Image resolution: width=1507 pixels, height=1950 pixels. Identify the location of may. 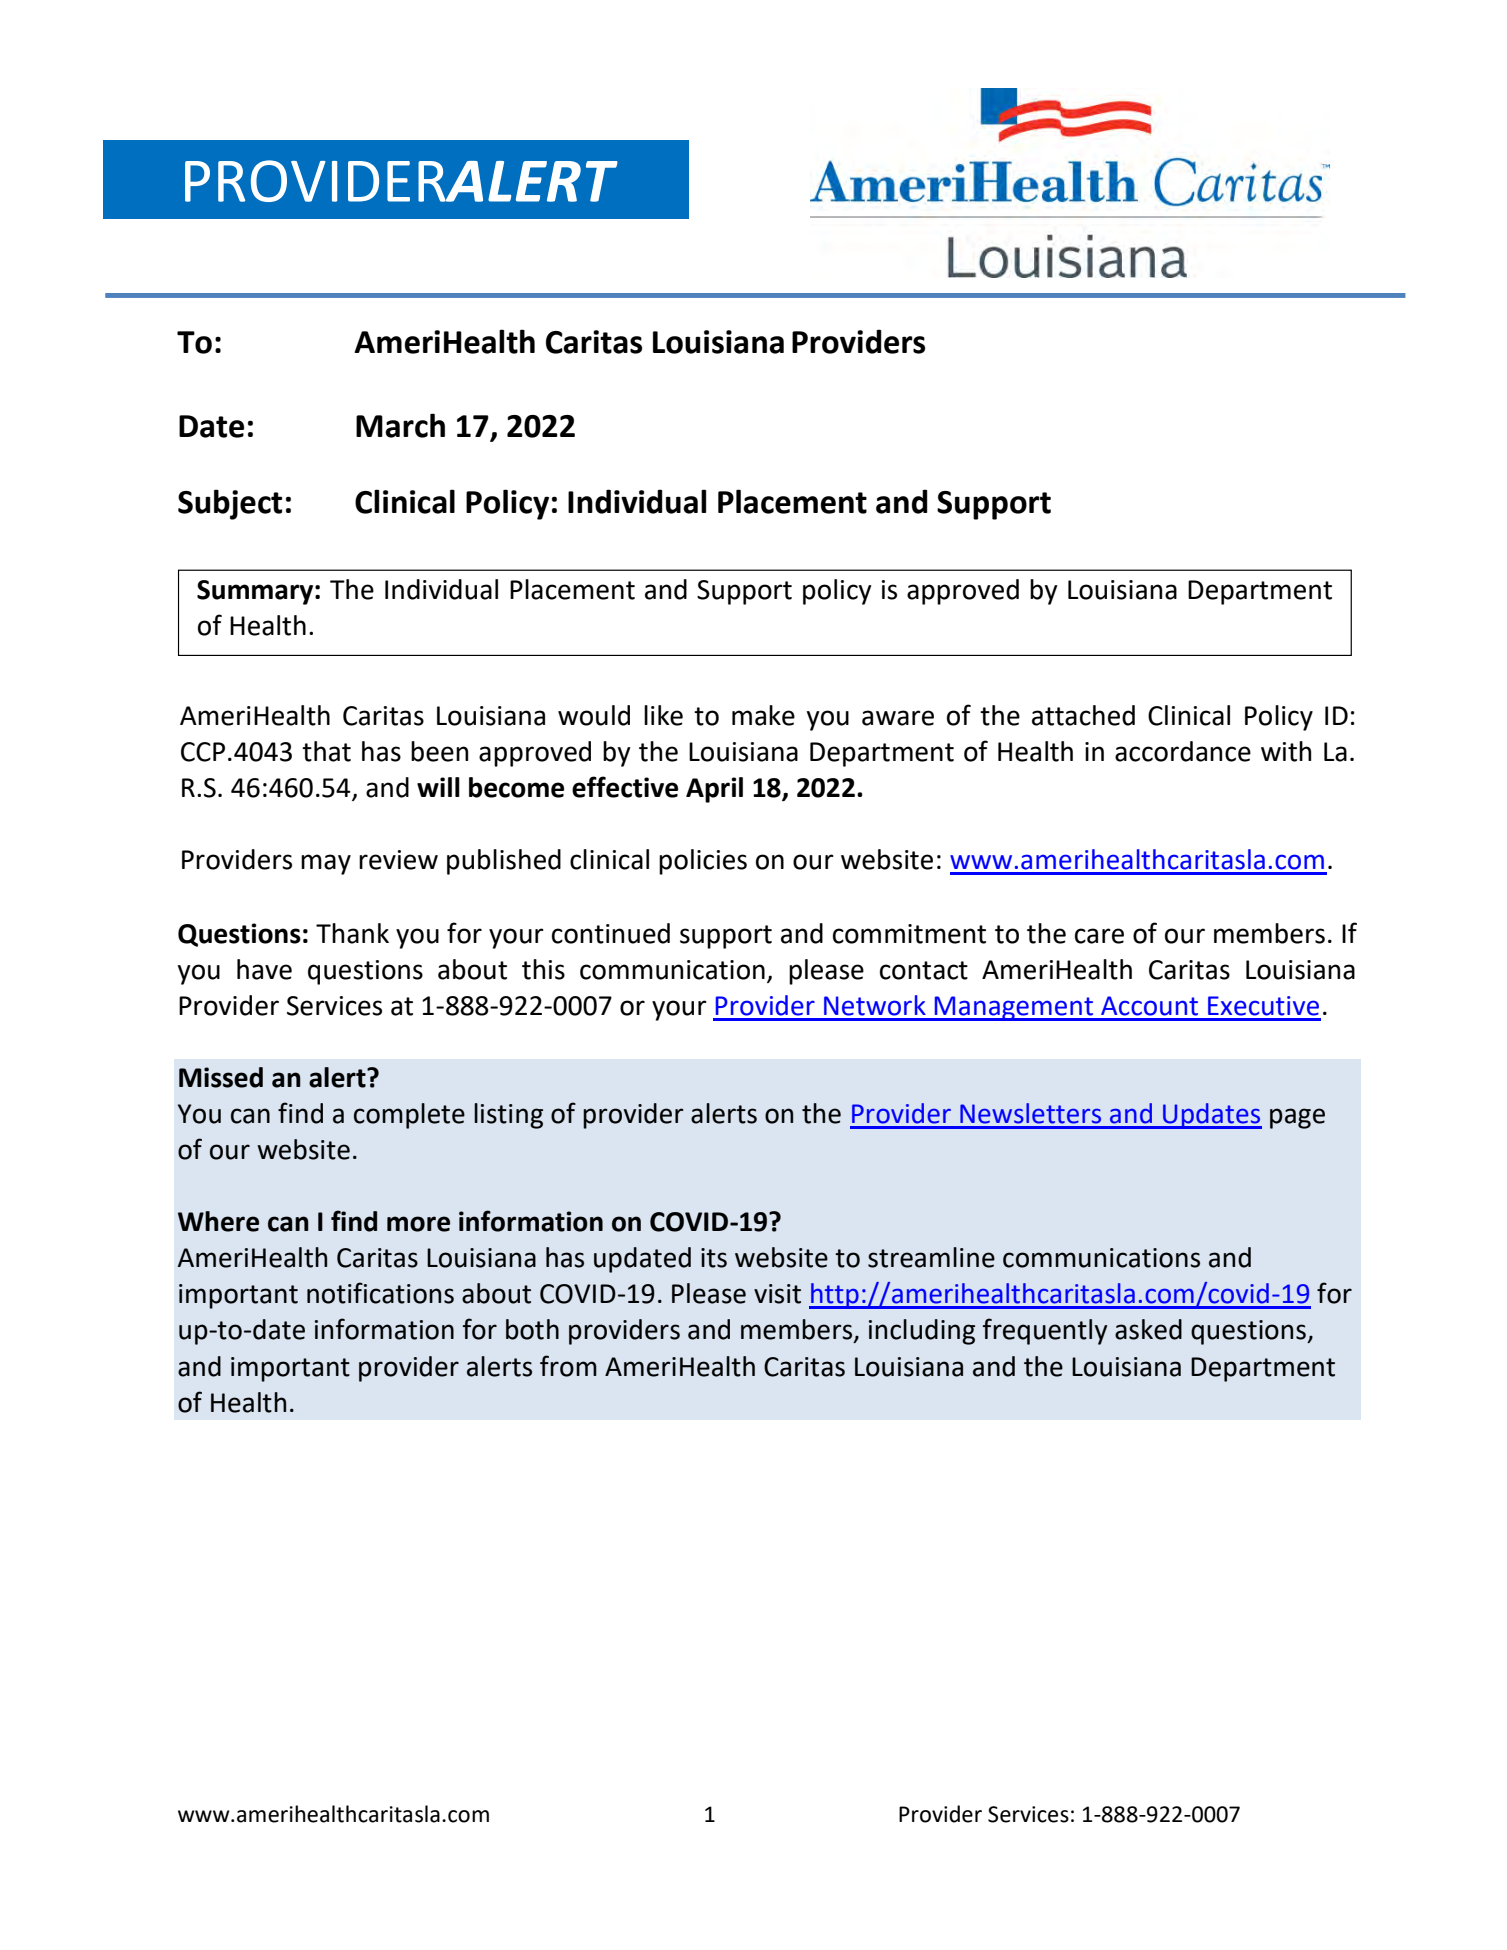
(326, 864).
